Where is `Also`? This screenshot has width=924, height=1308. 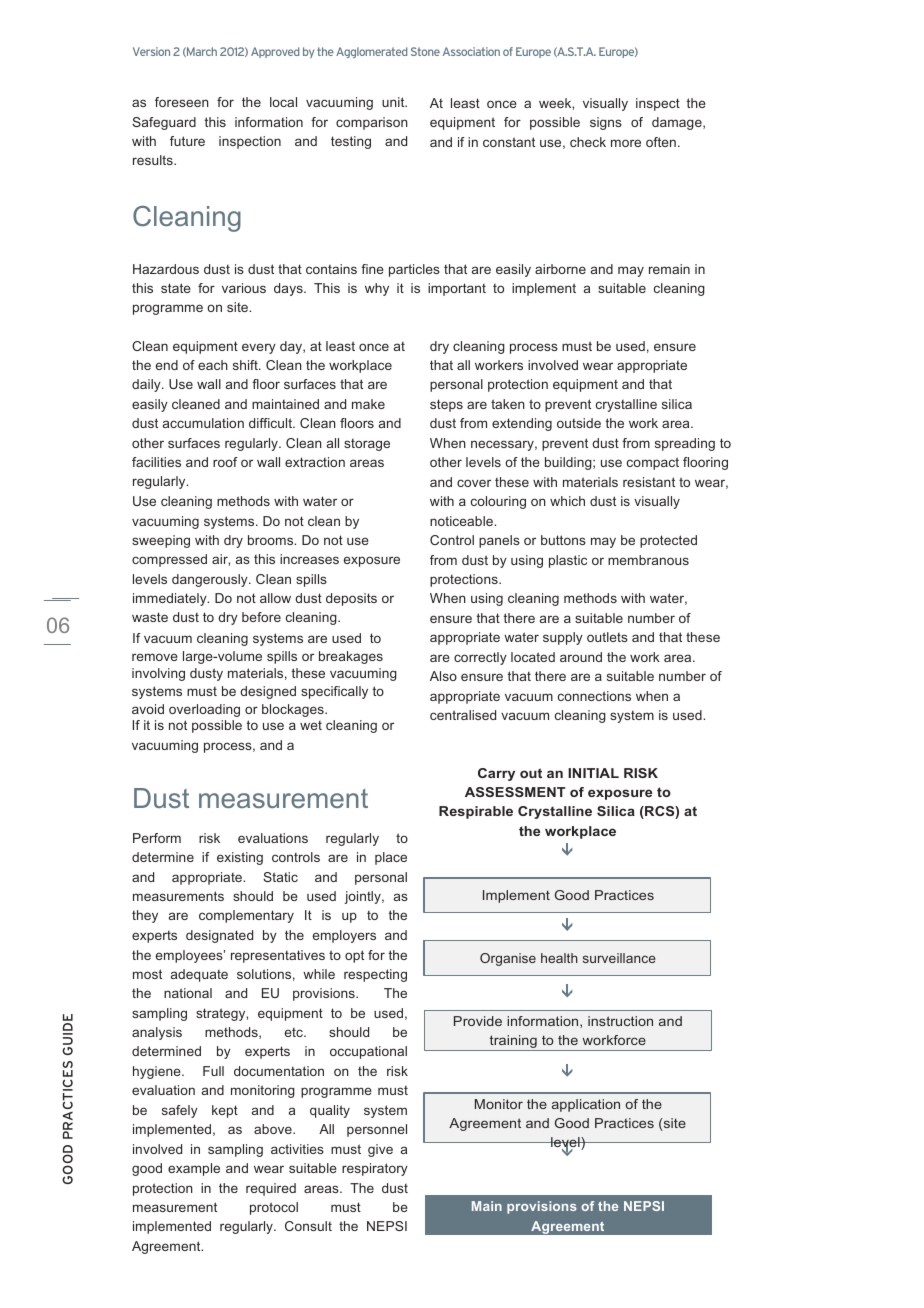 Also is located at coordinates (443, 676).
